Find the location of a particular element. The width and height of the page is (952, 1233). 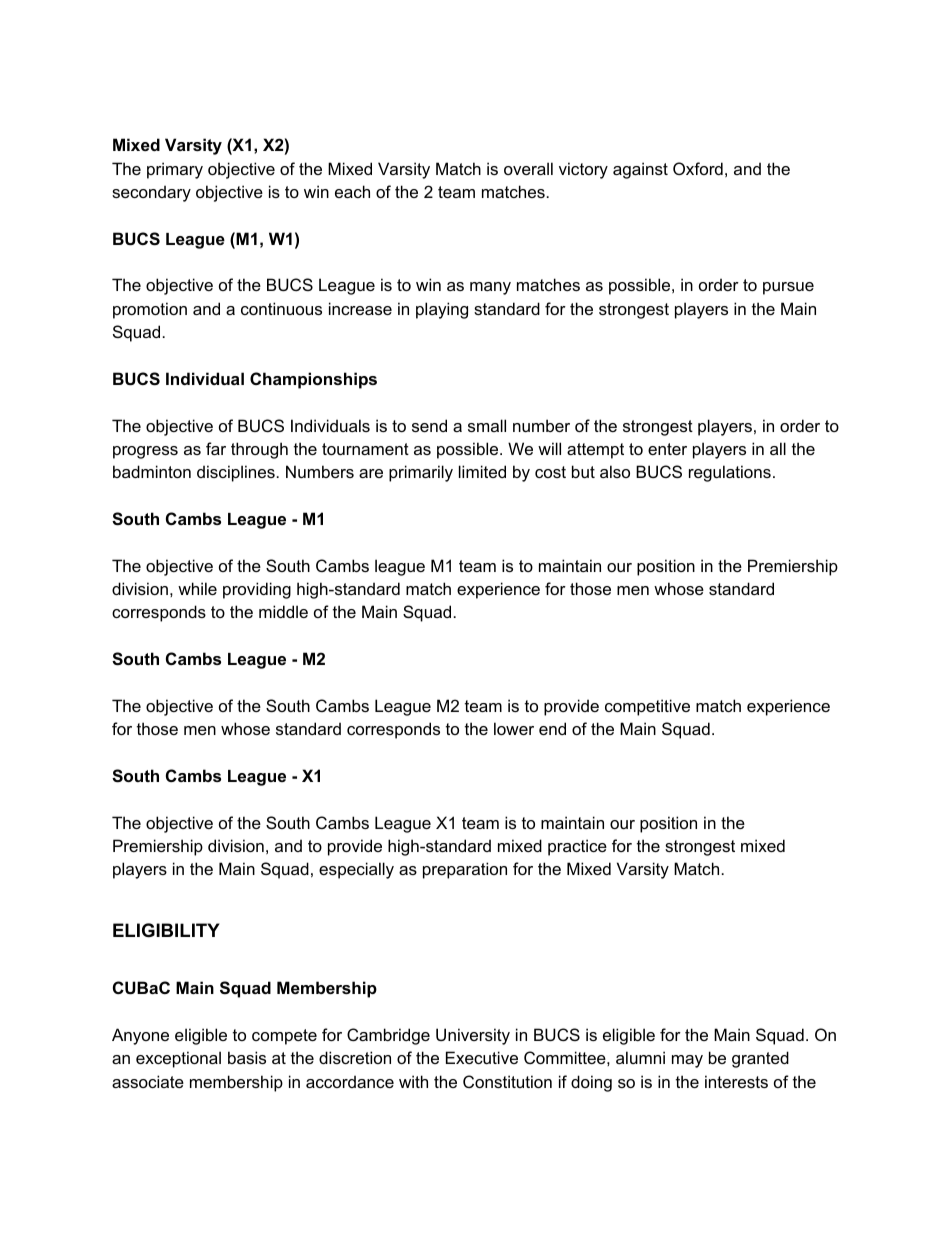

Oxford is located at coordinates (698, 168).
